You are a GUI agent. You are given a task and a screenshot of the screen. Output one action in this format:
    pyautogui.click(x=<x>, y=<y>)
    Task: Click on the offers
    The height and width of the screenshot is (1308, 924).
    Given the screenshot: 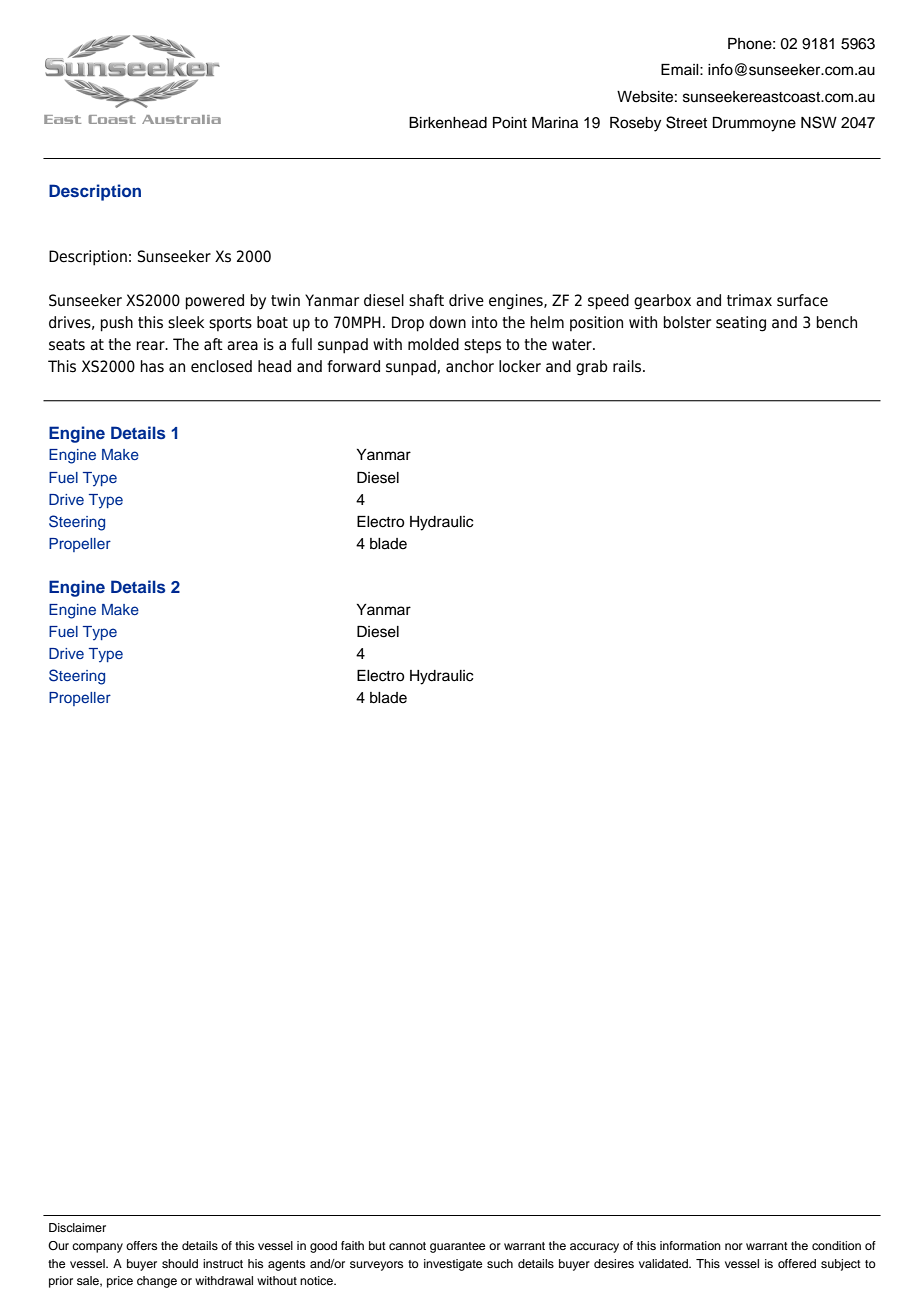 What is the action you would take?
    pyautogui.click(x=141, y=1245)
